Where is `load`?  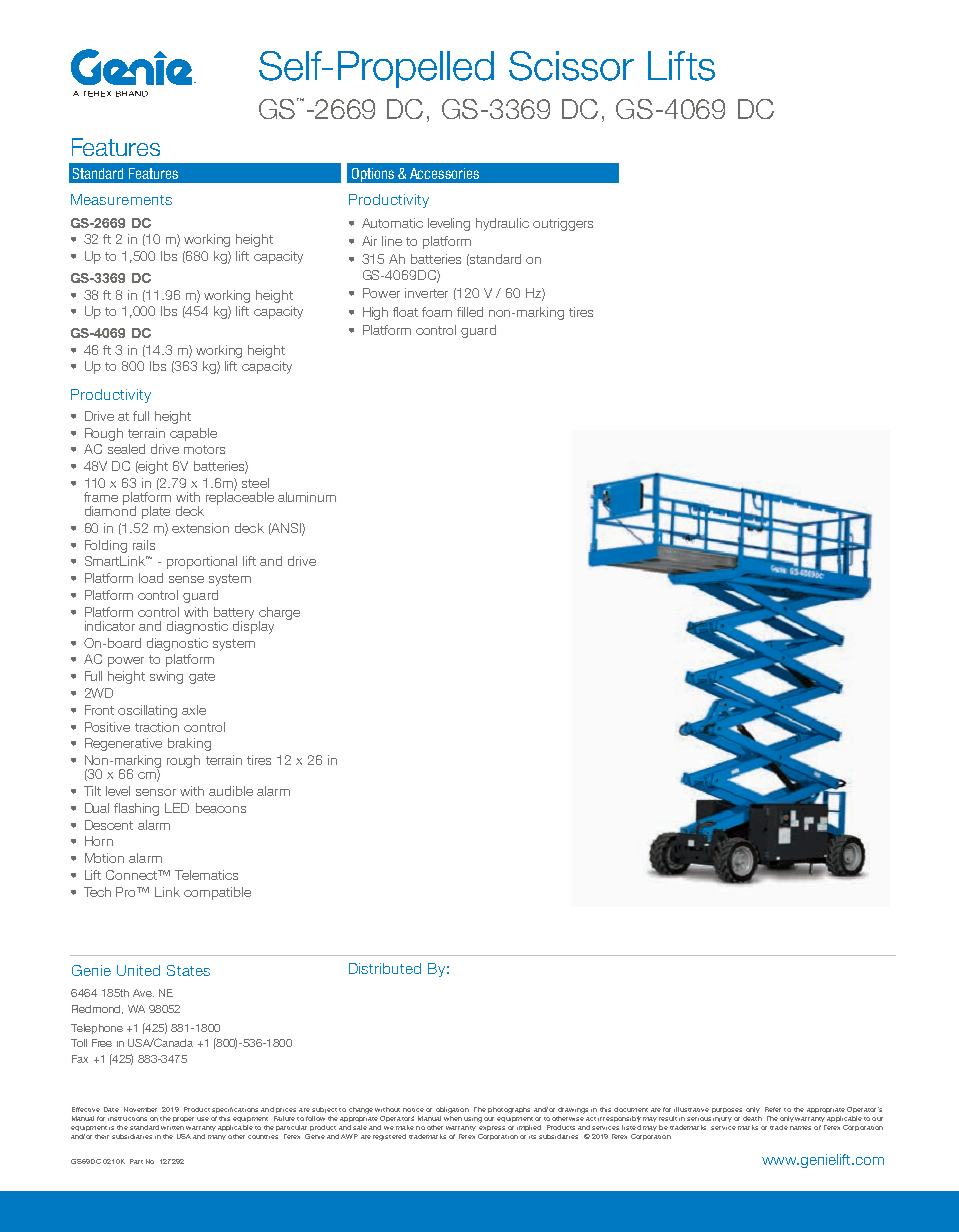
load is located at coordinates (151, 578).
